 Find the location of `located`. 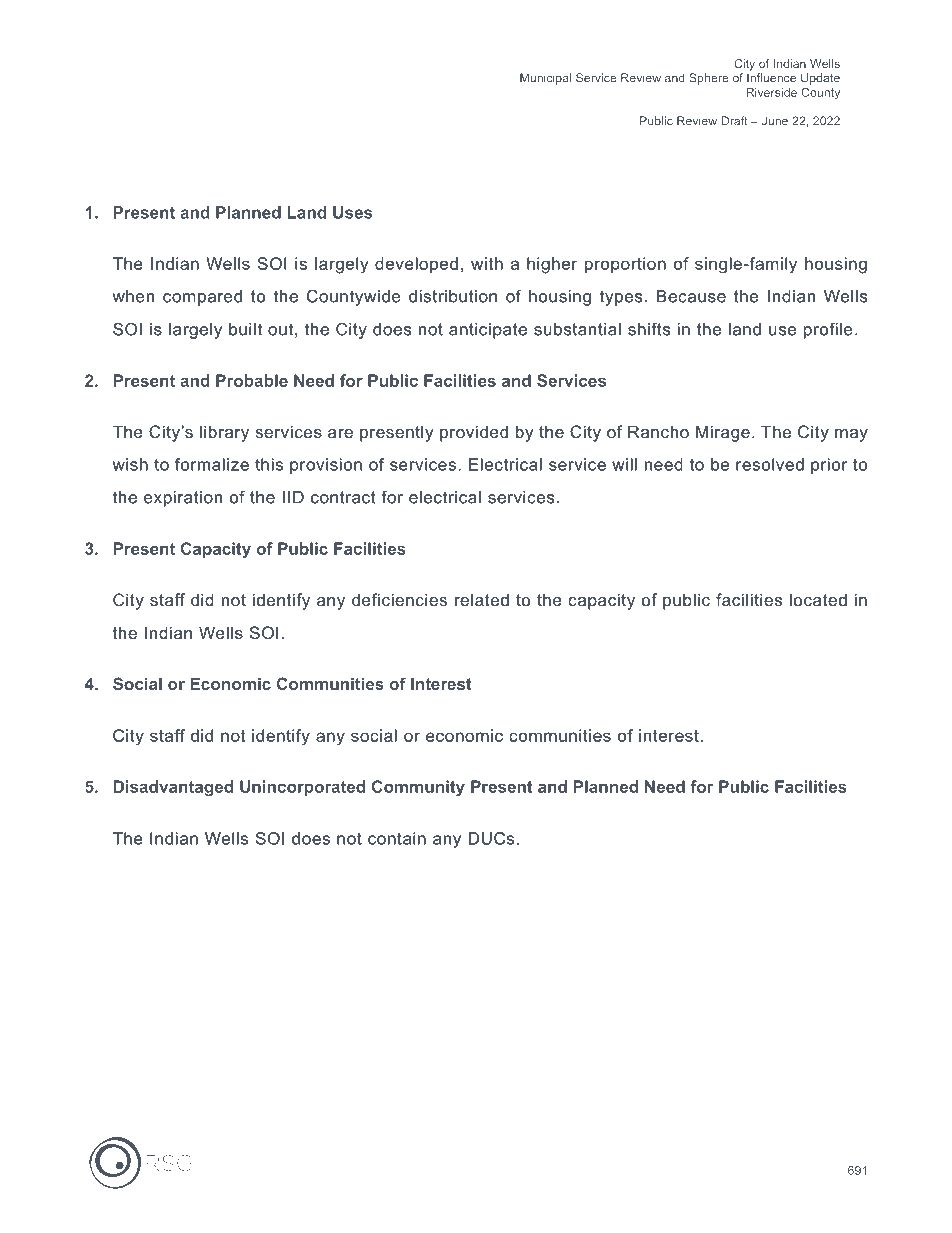

located is located at coordinates (818, 599).
